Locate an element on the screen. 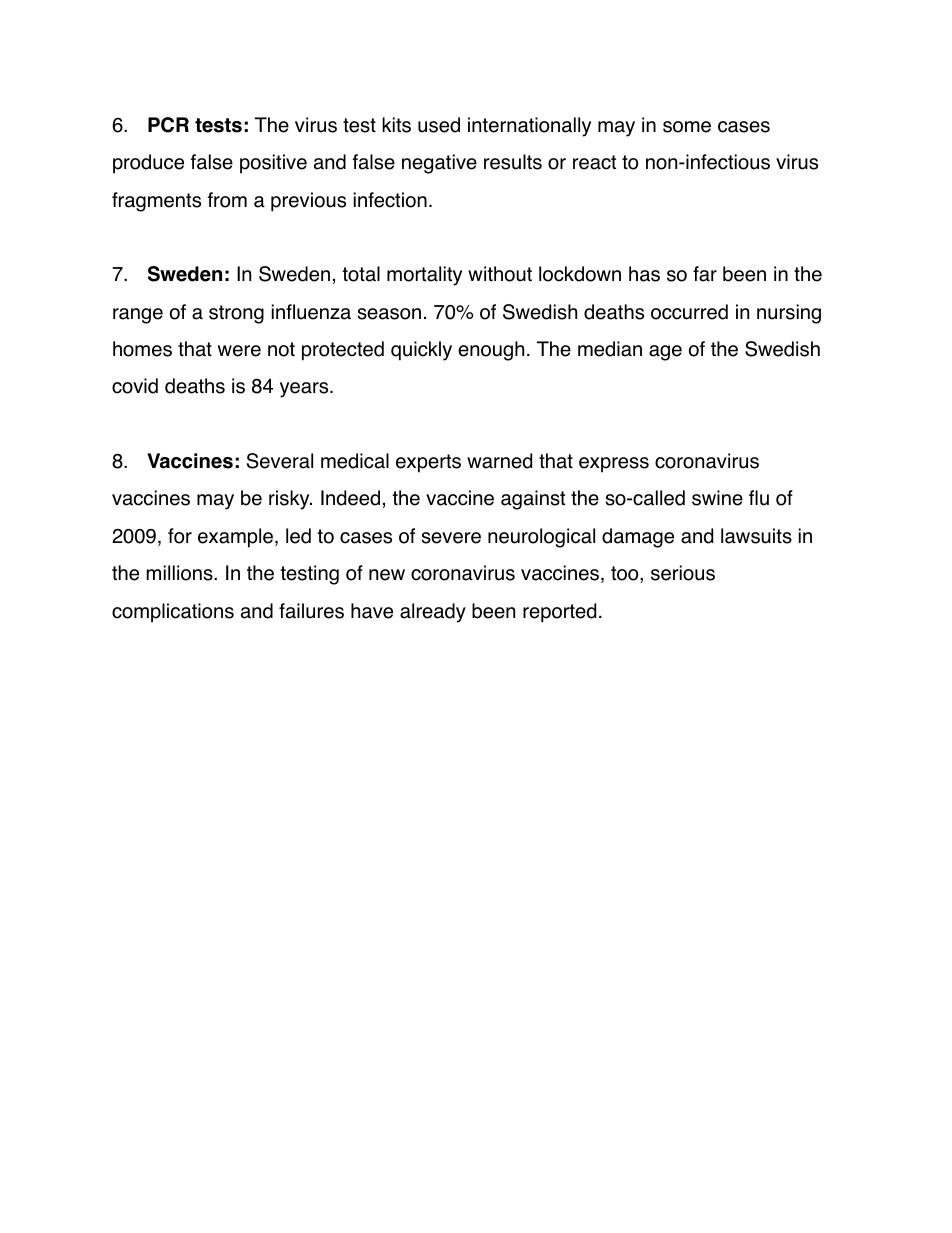 This screenshot has height=1233, width=952. serious is located at coordinates (683, 573).
